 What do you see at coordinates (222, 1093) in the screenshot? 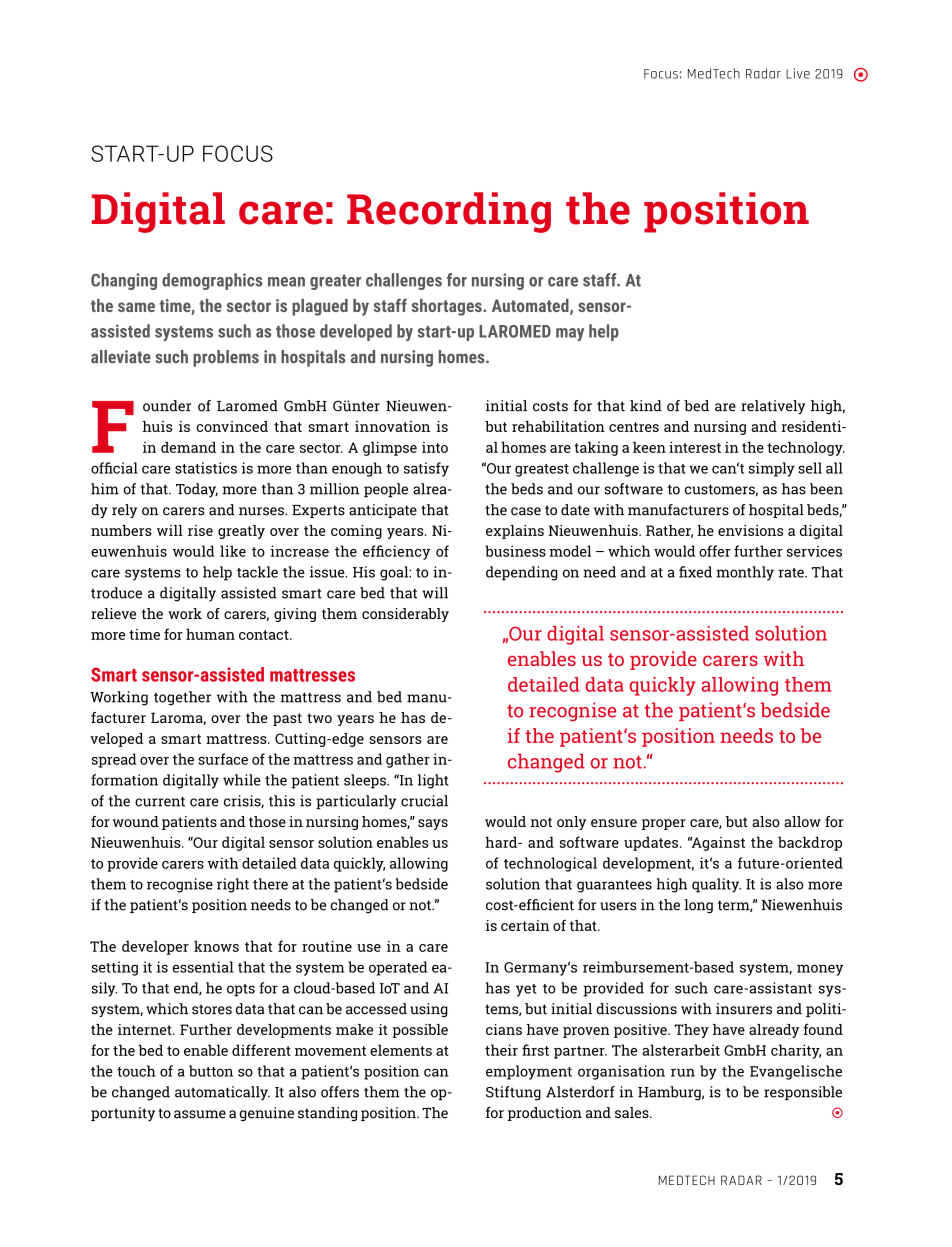
I see `automatically` at bounding box center [222, 1093].
